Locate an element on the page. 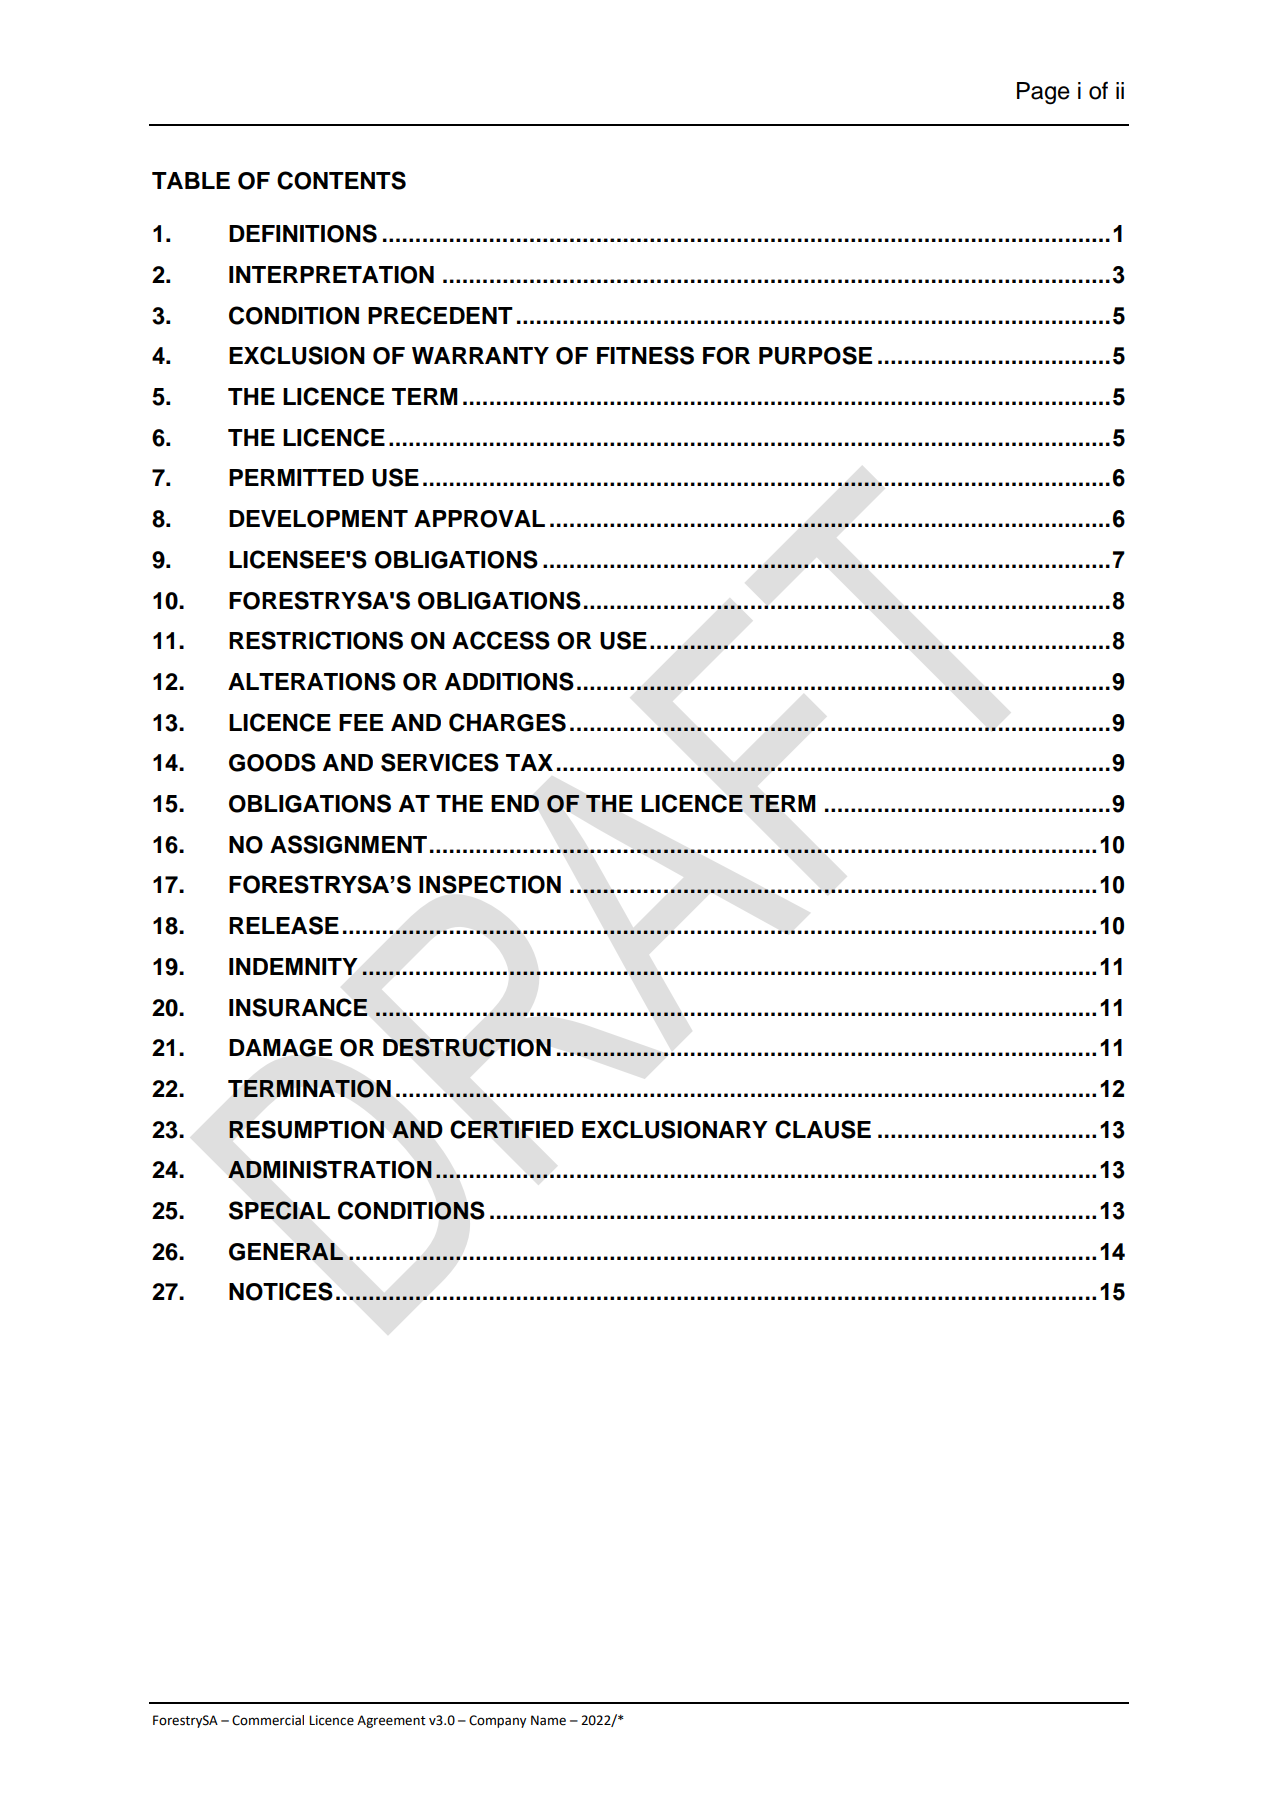  Commercial is located at coordinates (268, 1720).
